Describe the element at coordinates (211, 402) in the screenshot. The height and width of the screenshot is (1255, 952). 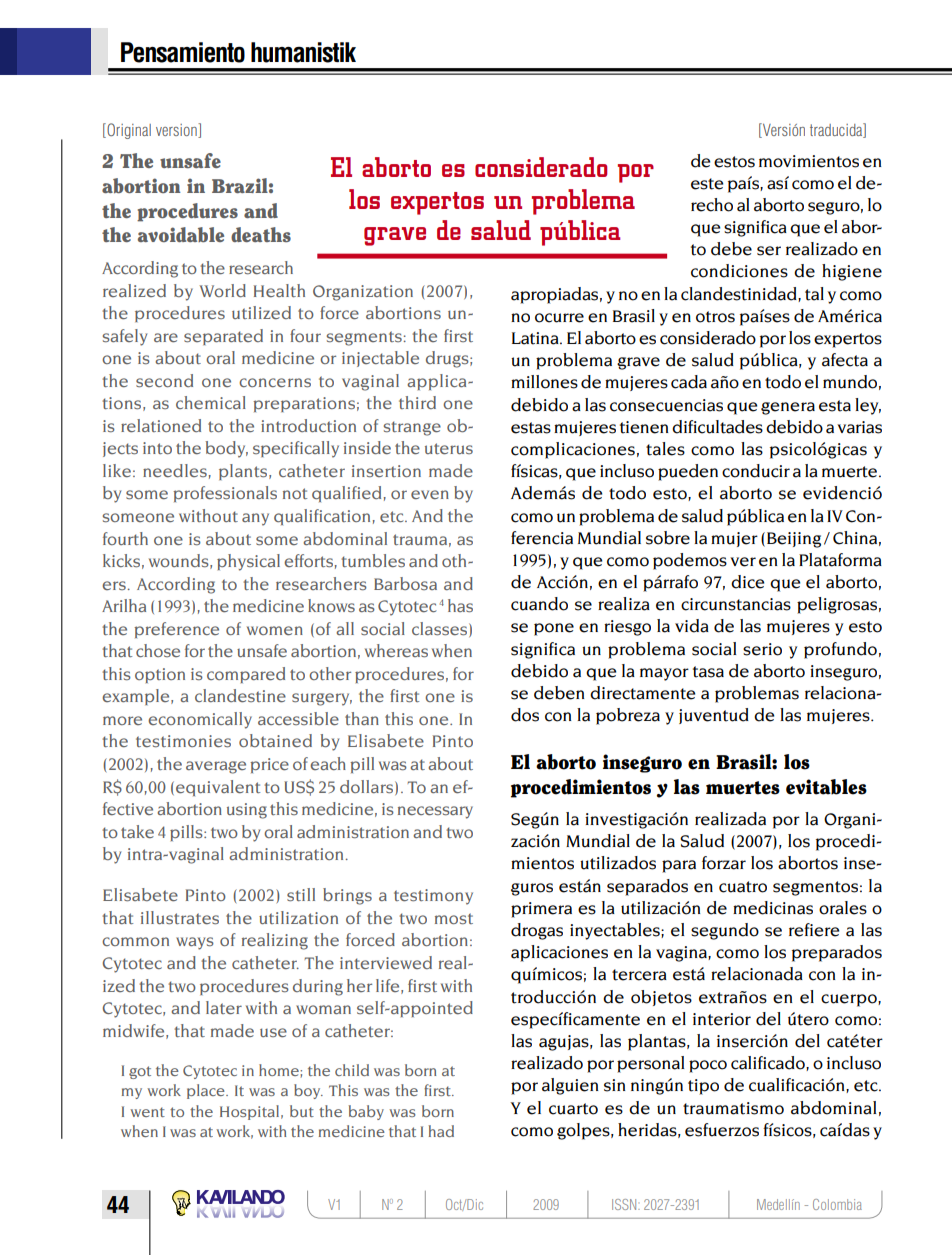
I see `chemical` at that location.
